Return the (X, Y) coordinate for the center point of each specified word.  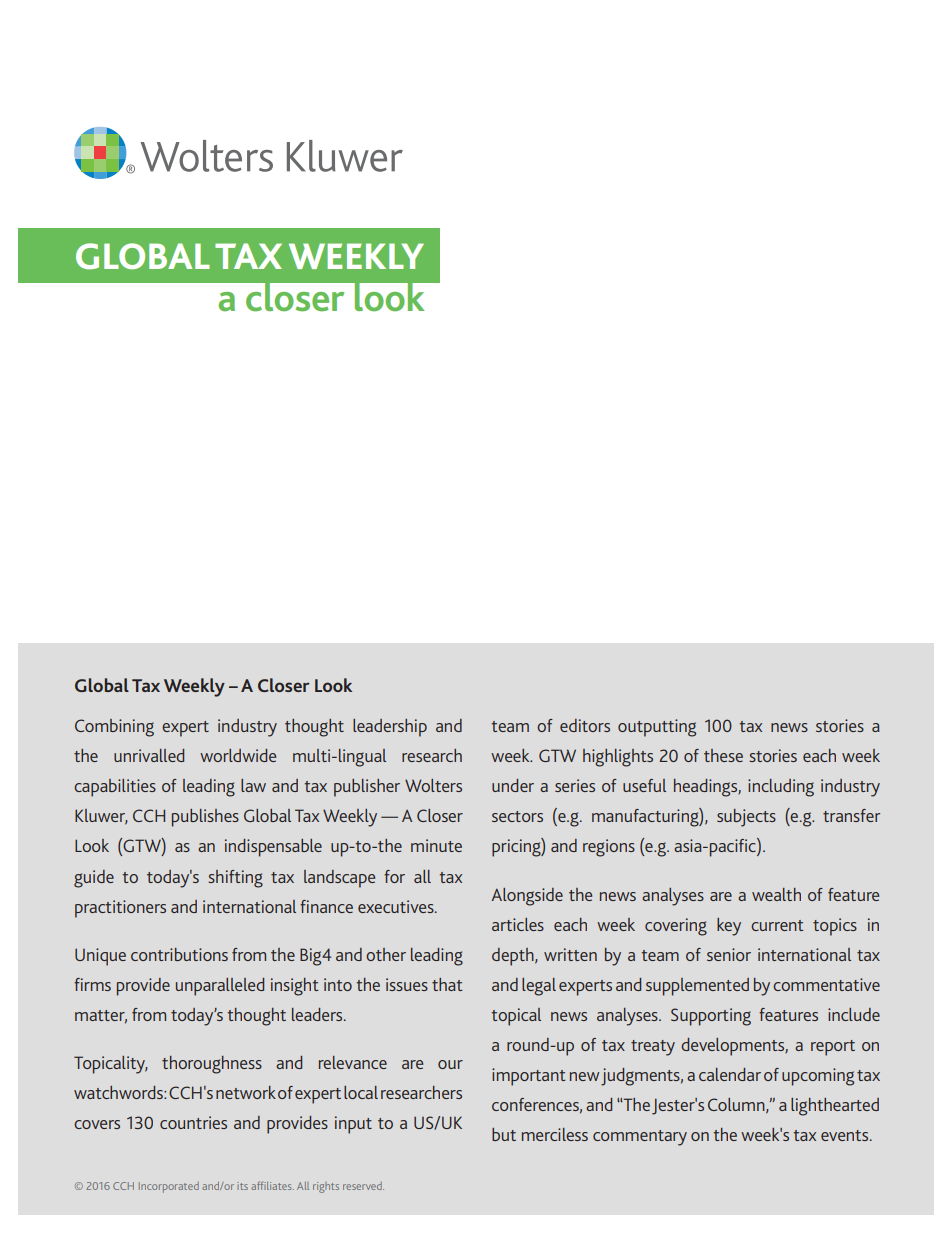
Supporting (711, 1017)
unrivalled (149, 755)
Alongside (527, 897)
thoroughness (212, 1065)
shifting (235, 879)
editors (585, 725)
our (450, 1064)
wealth (776, 894)
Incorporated (169, 1187)
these (723, 755)
